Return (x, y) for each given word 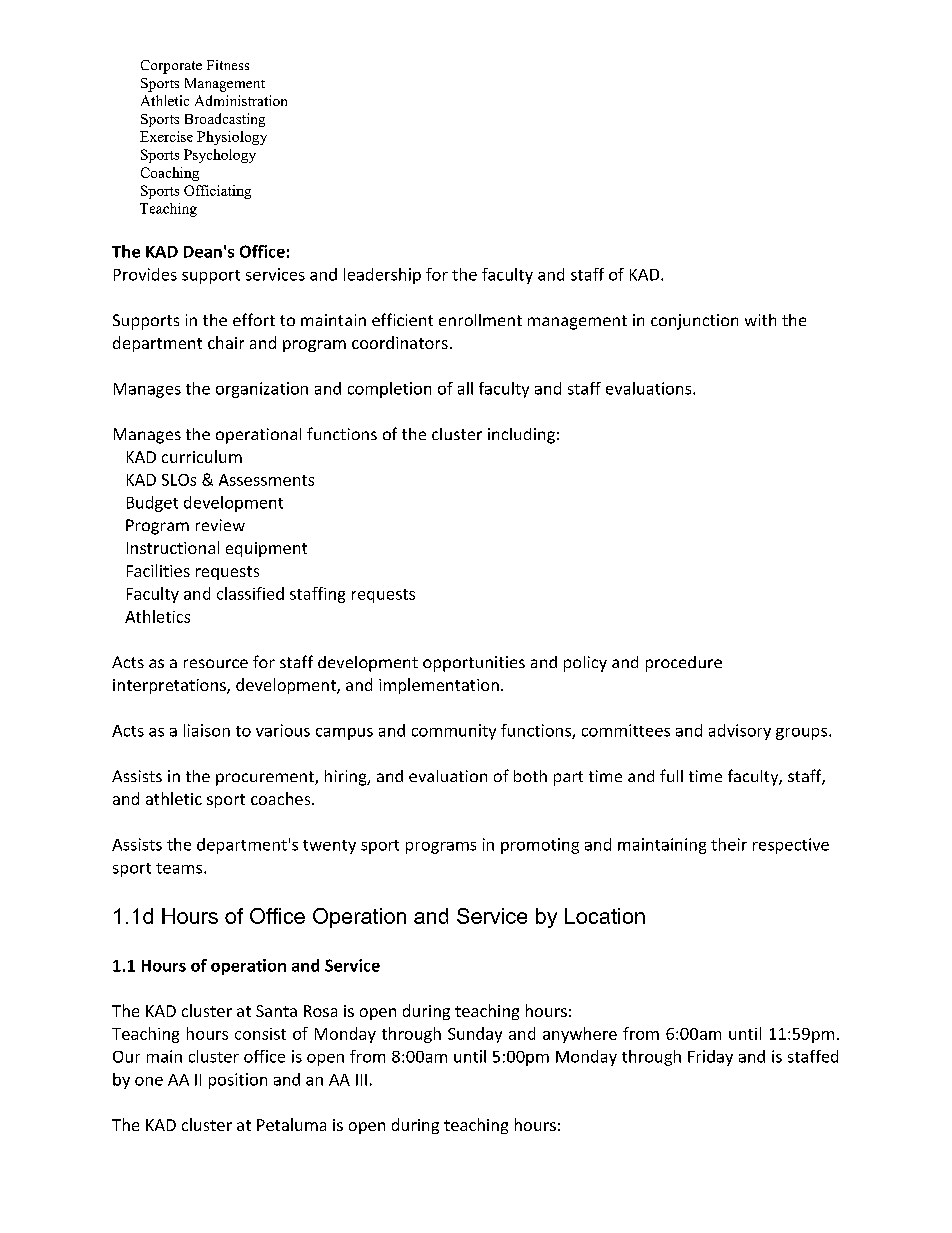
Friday (710, 1058)
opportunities (474, 664)
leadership (382, 276)
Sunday (475, 1035)
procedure (684, 664)
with (760, 320)
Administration (241, 100)
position (238, 1081)
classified (250, 593)
